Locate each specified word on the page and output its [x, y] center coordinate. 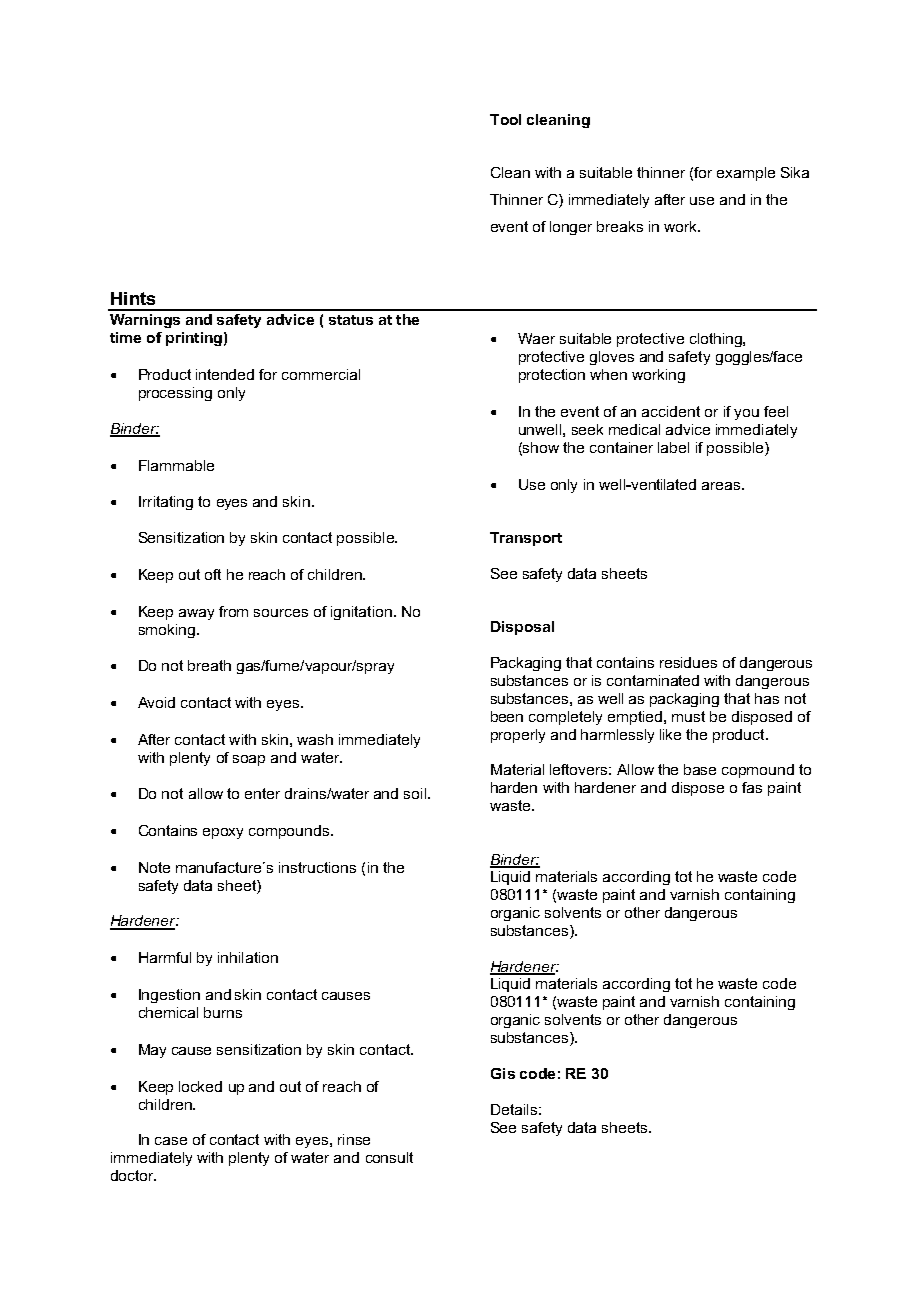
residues [688, 662]
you [746, 414]
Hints [133, 298]
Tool [505, 119]
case [171, 1141]
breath [209, 665]
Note [154, 867]
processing [175, 394]
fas [752, 787]
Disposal [522, 628]
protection [552, 376]
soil [415, 793]
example [746, 174]
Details [514, 1109]
